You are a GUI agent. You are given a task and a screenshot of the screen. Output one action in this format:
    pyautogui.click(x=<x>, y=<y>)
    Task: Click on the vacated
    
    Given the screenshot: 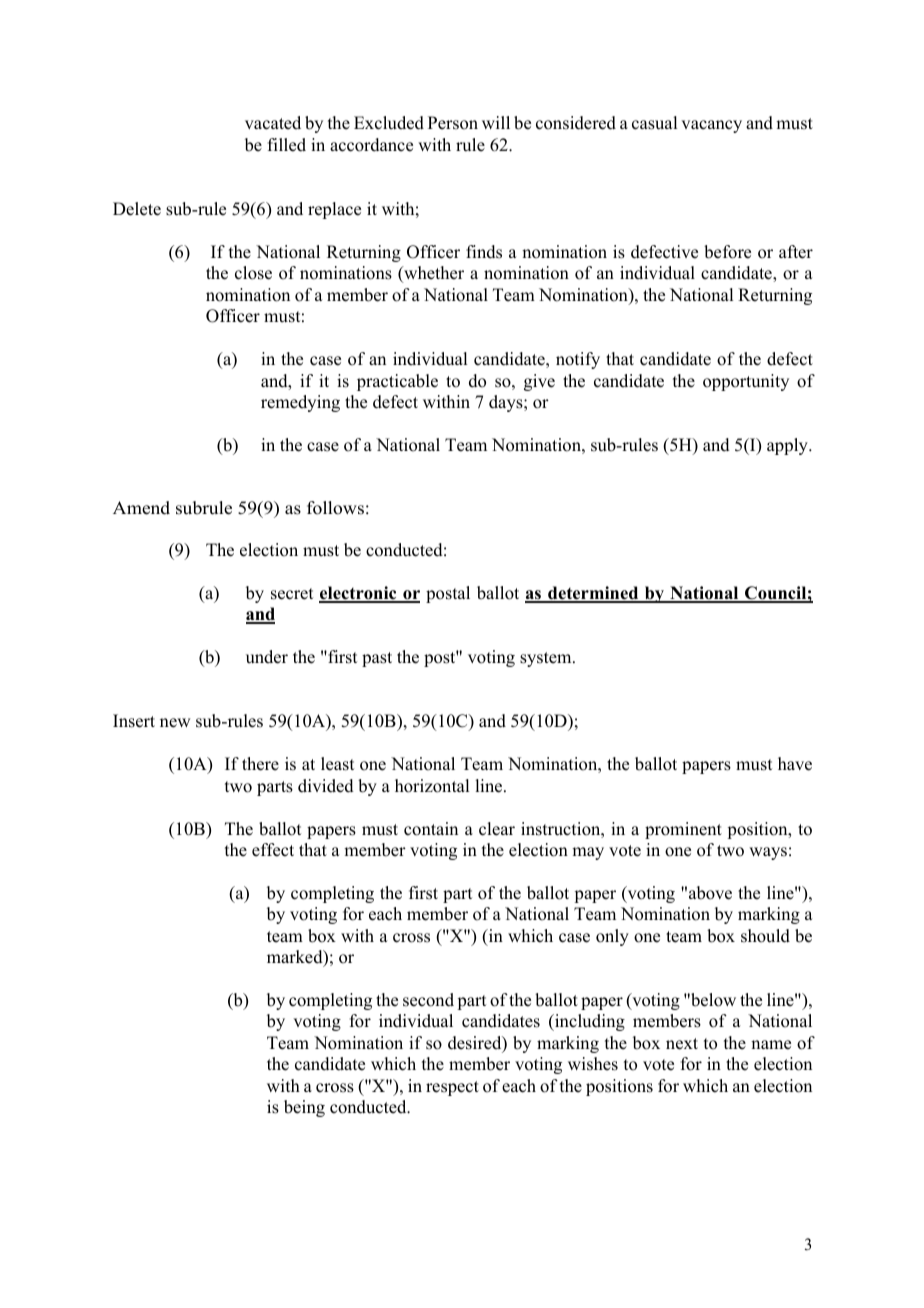 What is the action you would take?
    pyautogui.click(x=273, y=123)
